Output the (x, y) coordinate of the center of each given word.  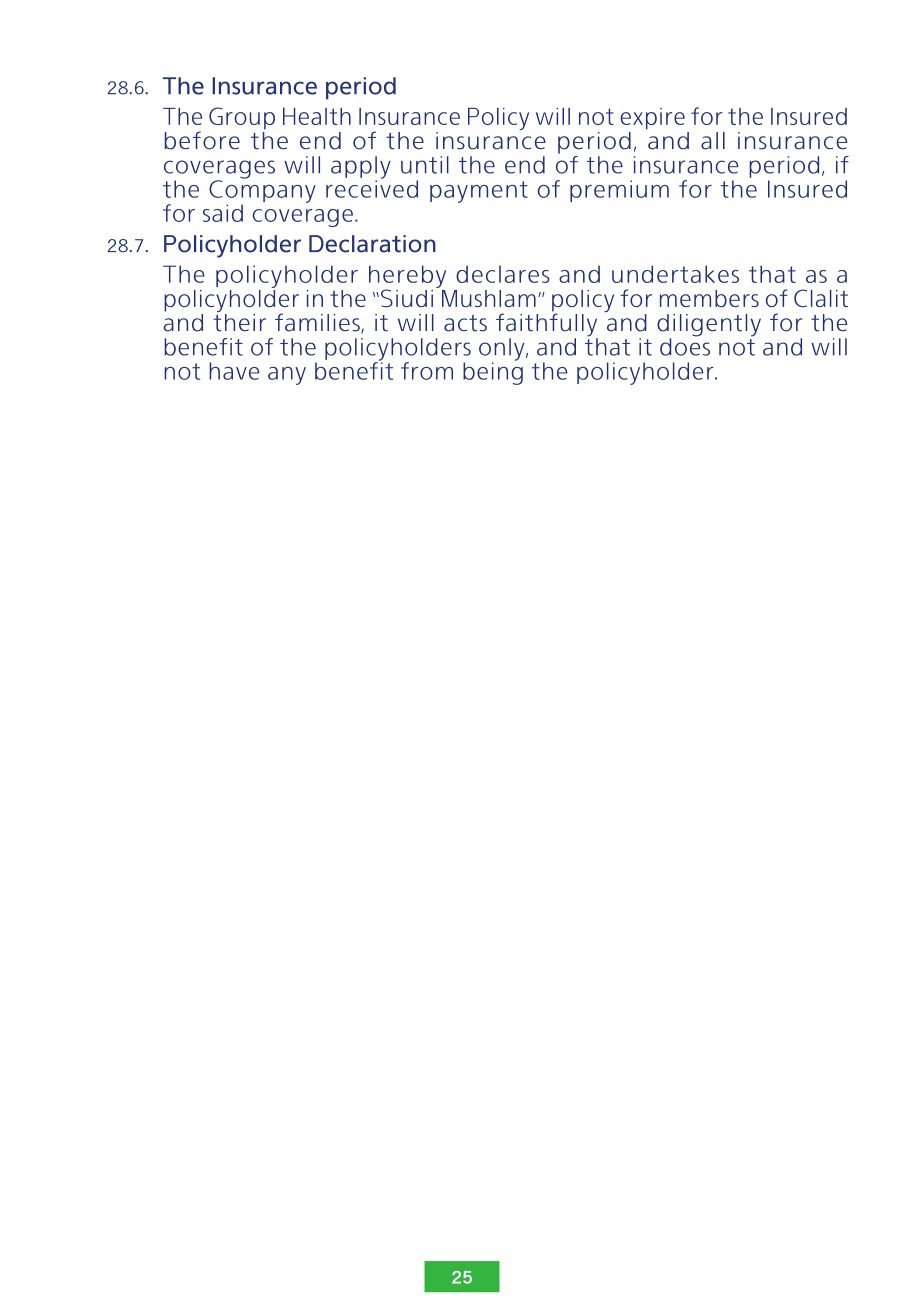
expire (652, 119)
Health (317, 116)
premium (619, 191)
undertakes (675, 274)
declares (503, 274)
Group (242, 118)
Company (262, 191)
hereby (407, 277)
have (234, 371)
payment (479, 192)
